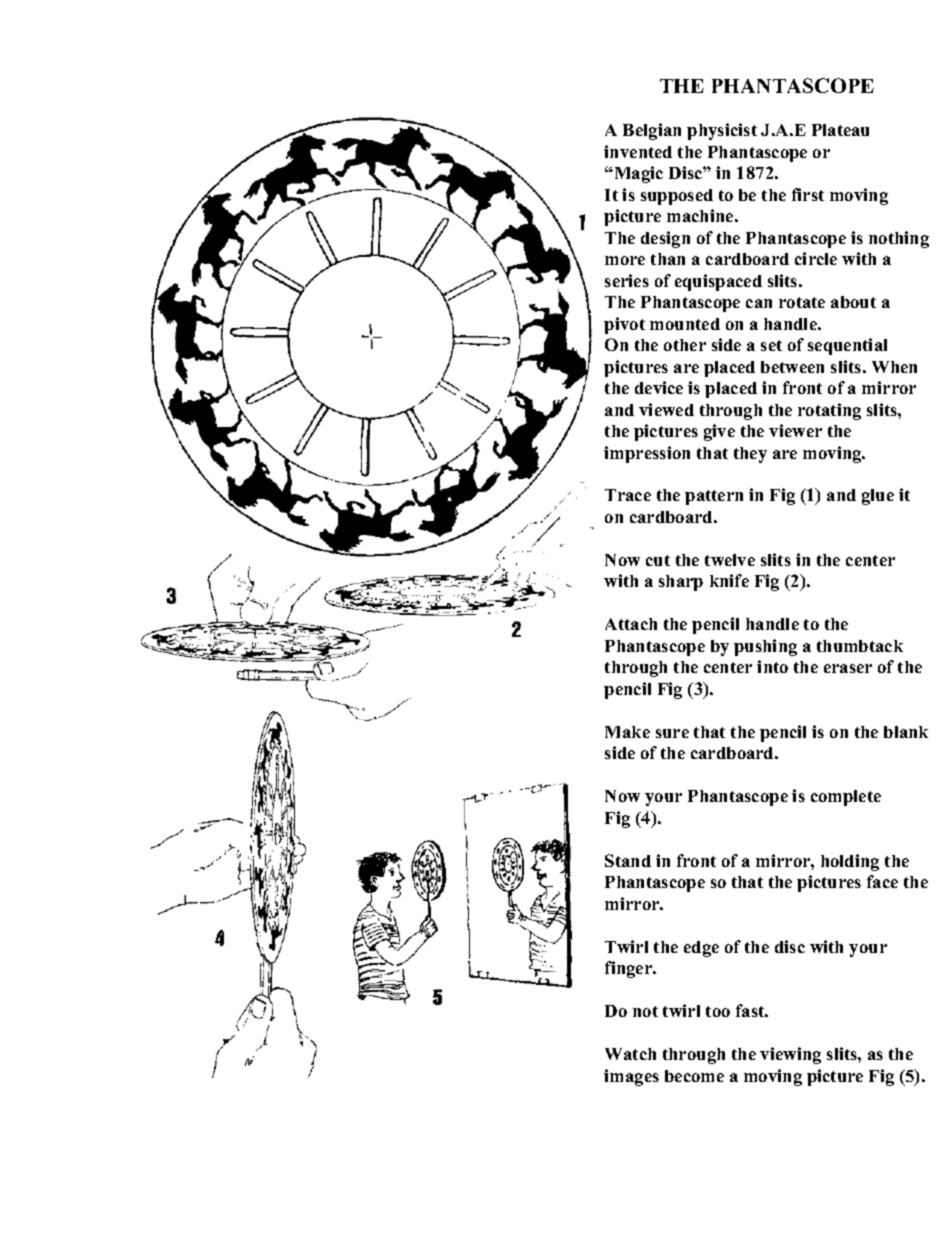 The image size is (952, 1233). I want to click on cut, so click(658, 560).
